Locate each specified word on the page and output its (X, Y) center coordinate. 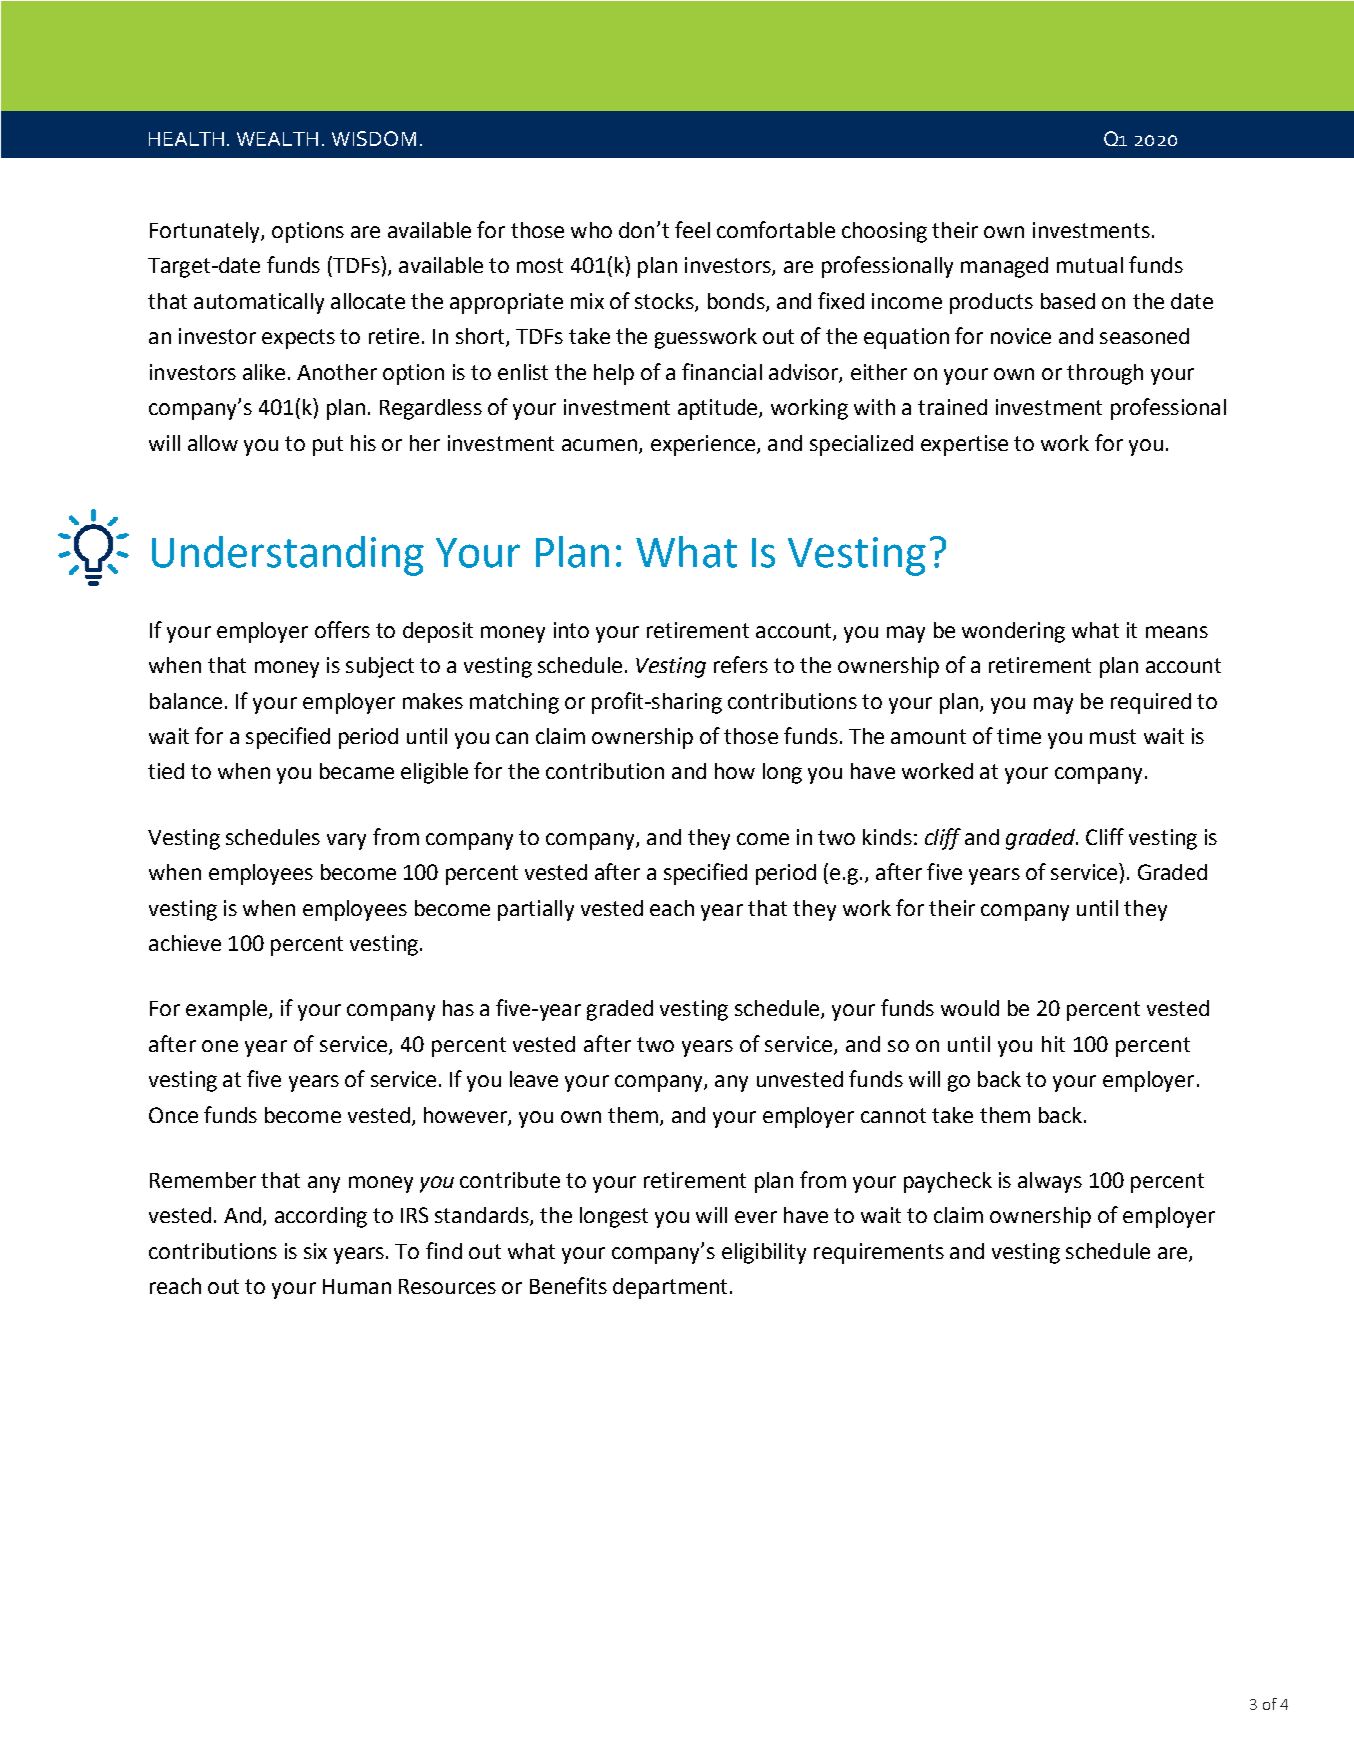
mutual (1090, 265)
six (315, 1251)
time (1019, 736)
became (357, 771)
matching (514, 703)
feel (692, 229)
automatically (259, 303)
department (670, 1288)
